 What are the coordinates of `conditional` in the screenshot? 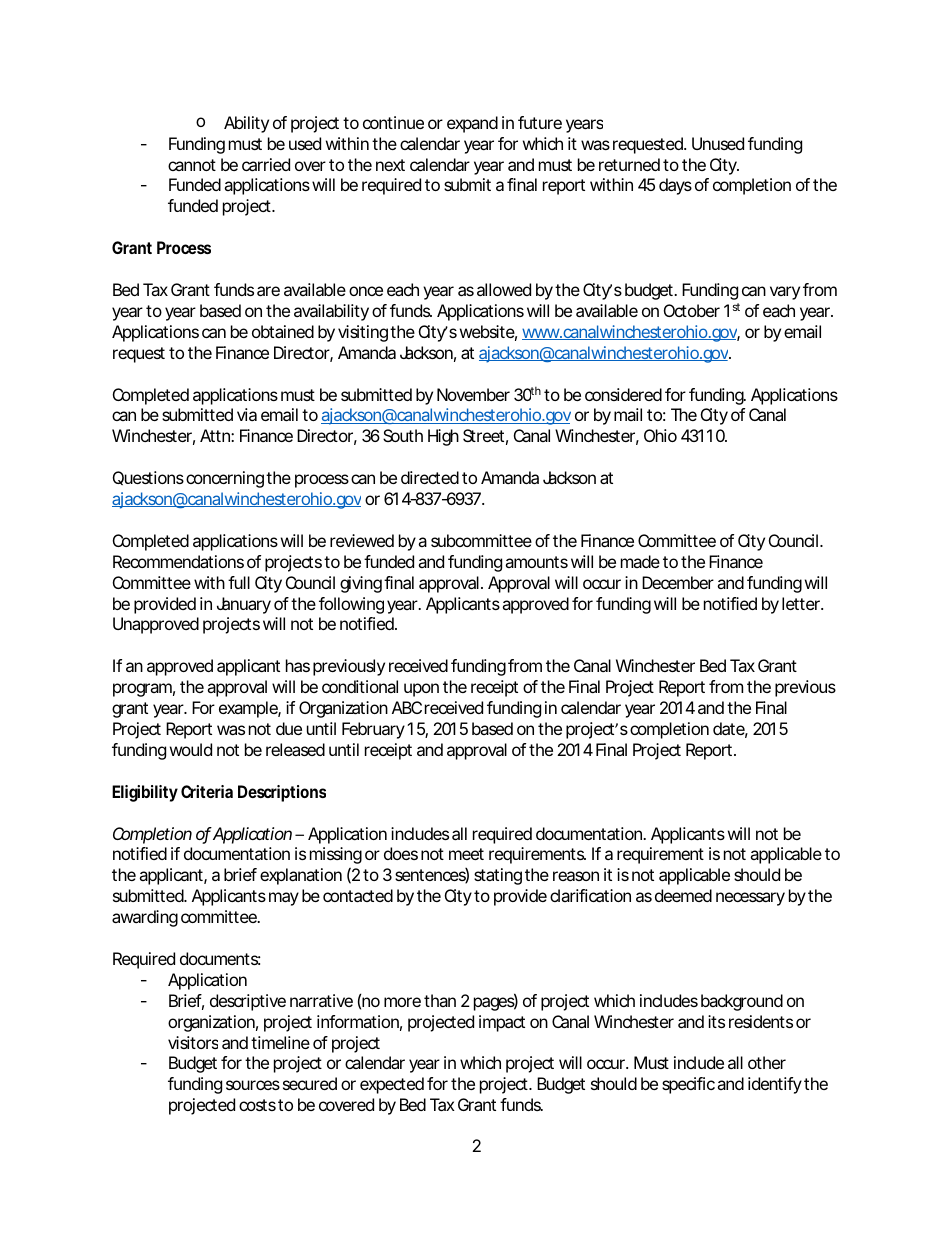 It's located at (360, 686).
